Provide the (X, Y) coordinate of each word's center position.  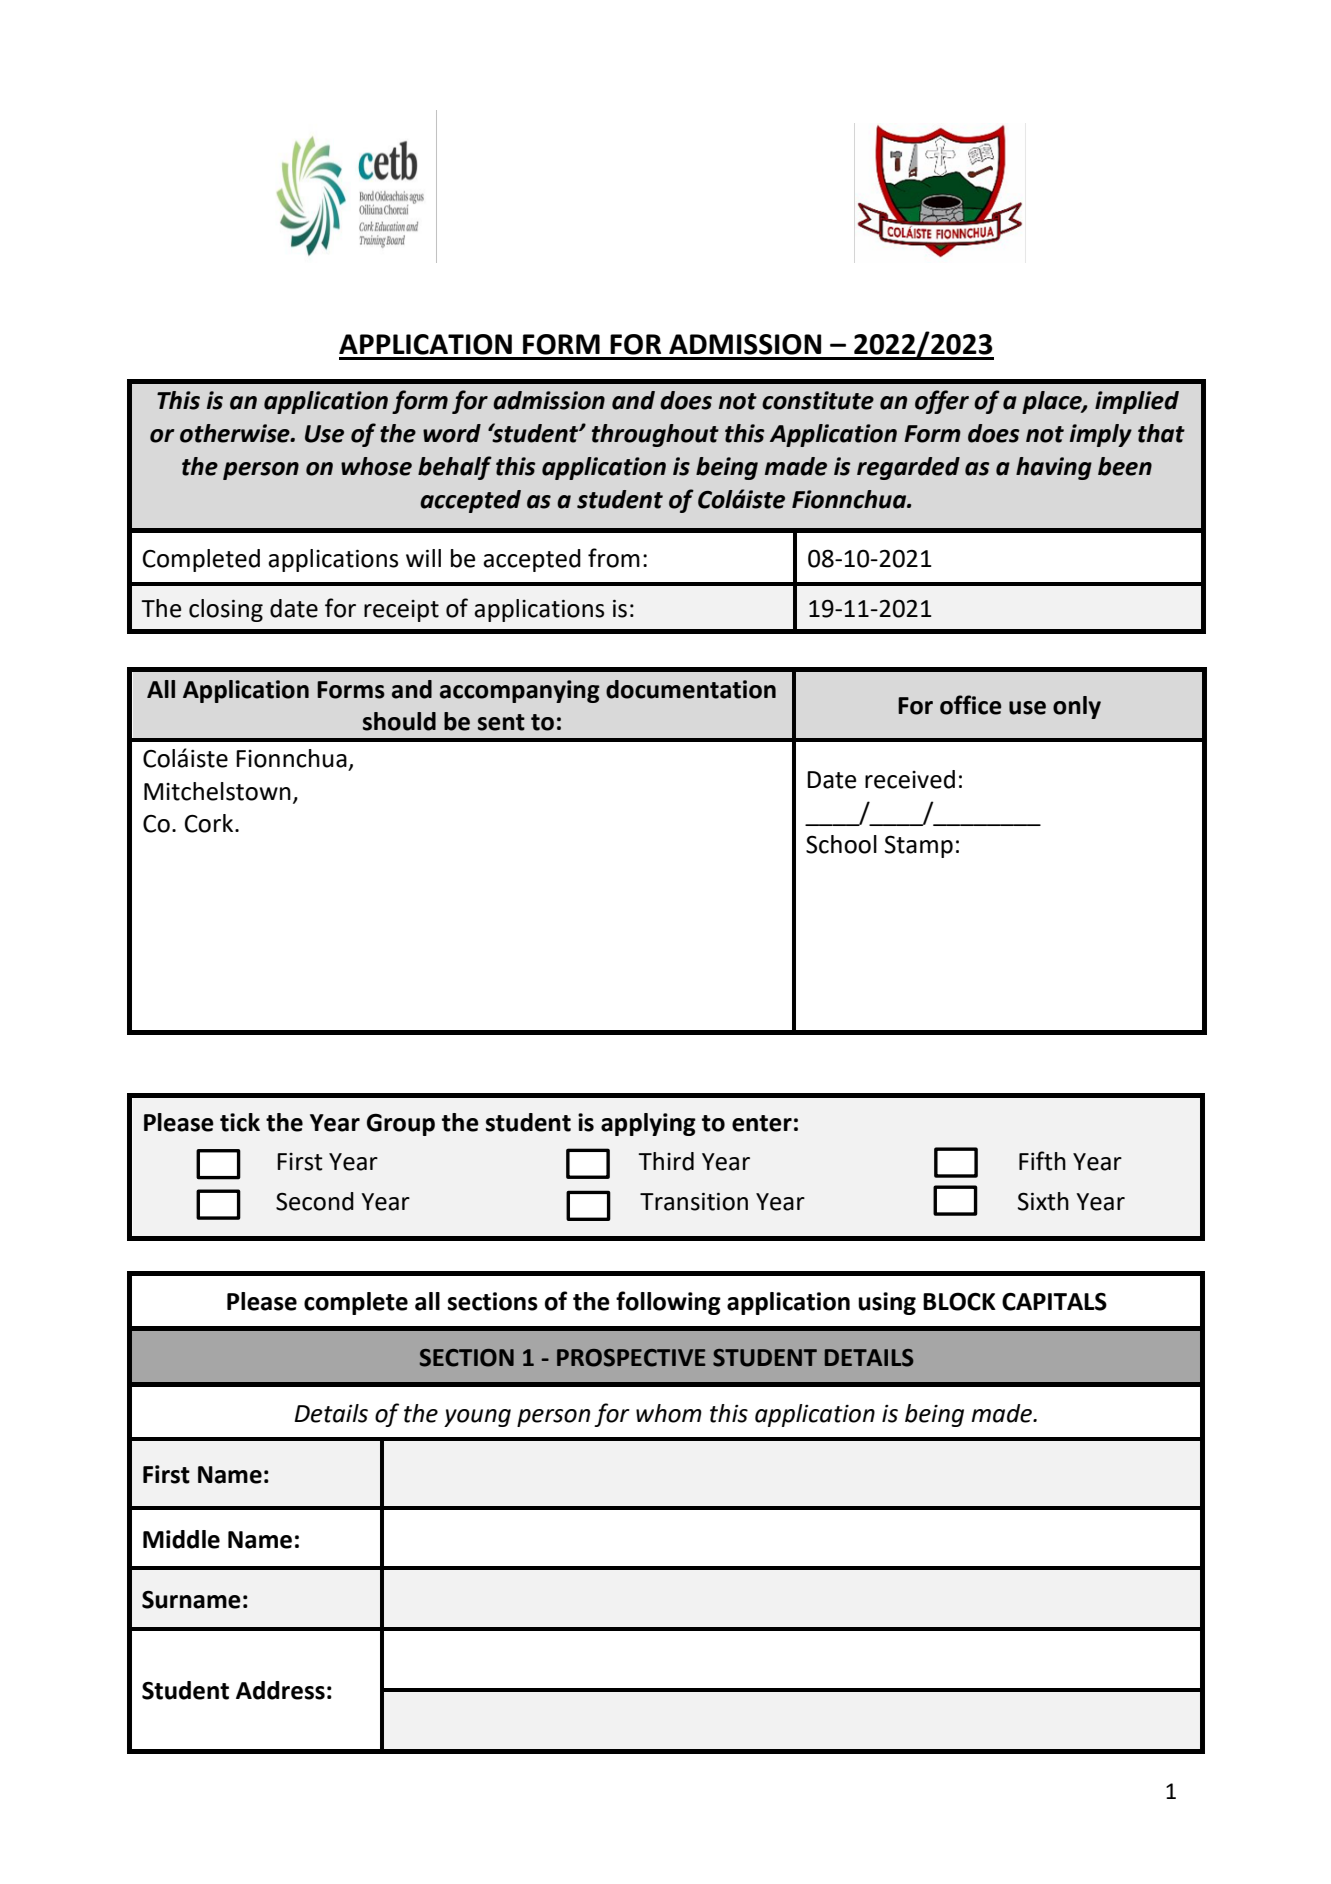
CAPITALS (1054, 1301)
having (1054, 468)
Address (280, 1690)
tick (240, 1122)
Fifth (1042, 1161)
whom (669, 1413)
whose (376, 466)
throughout (655, 435)
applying (648, 1124)
